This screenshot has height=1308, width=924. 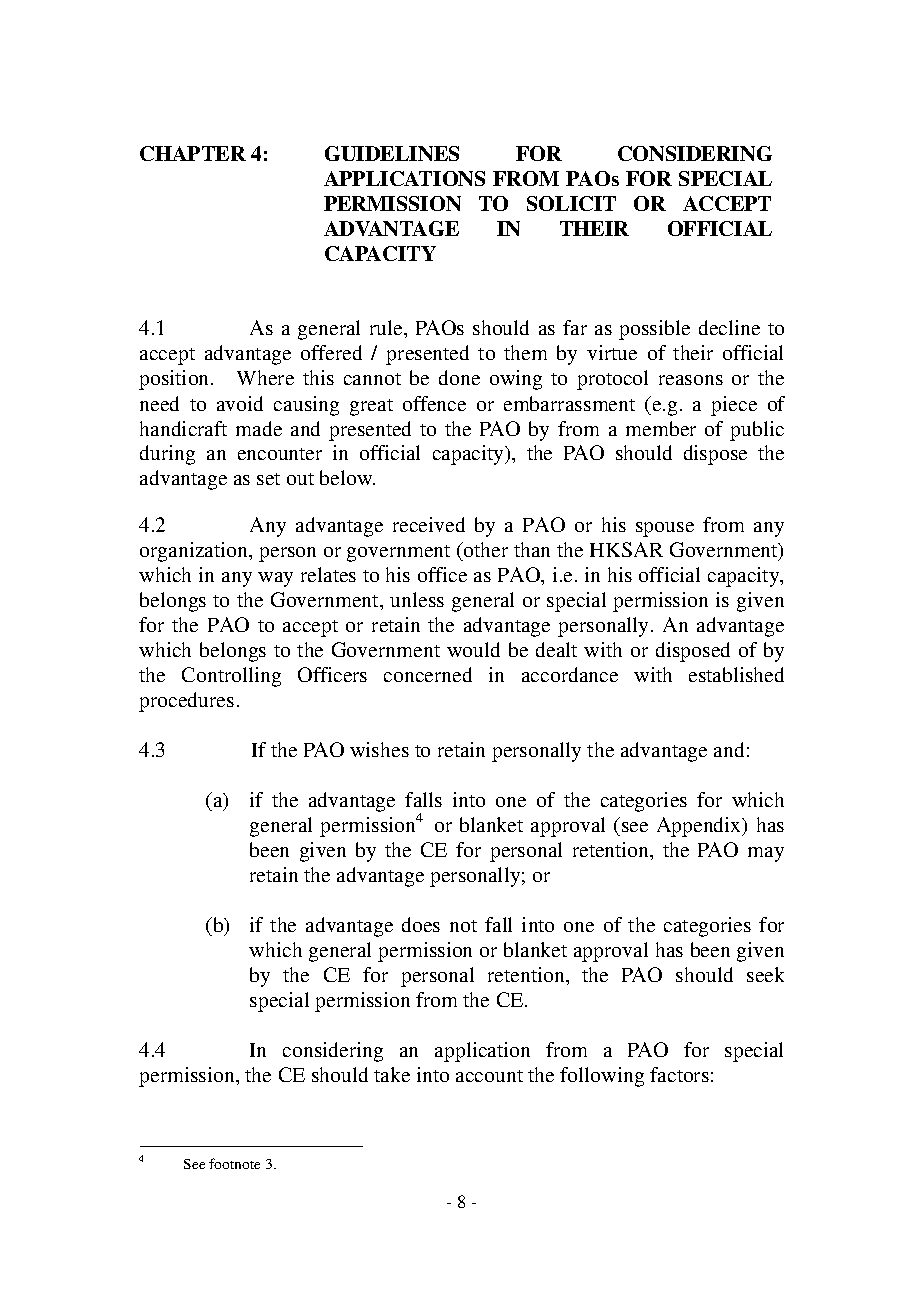 What do you see at coordinates (193, 153) in the screenshot?
I see `CHAPTER` at bounding box center [193, 153].
